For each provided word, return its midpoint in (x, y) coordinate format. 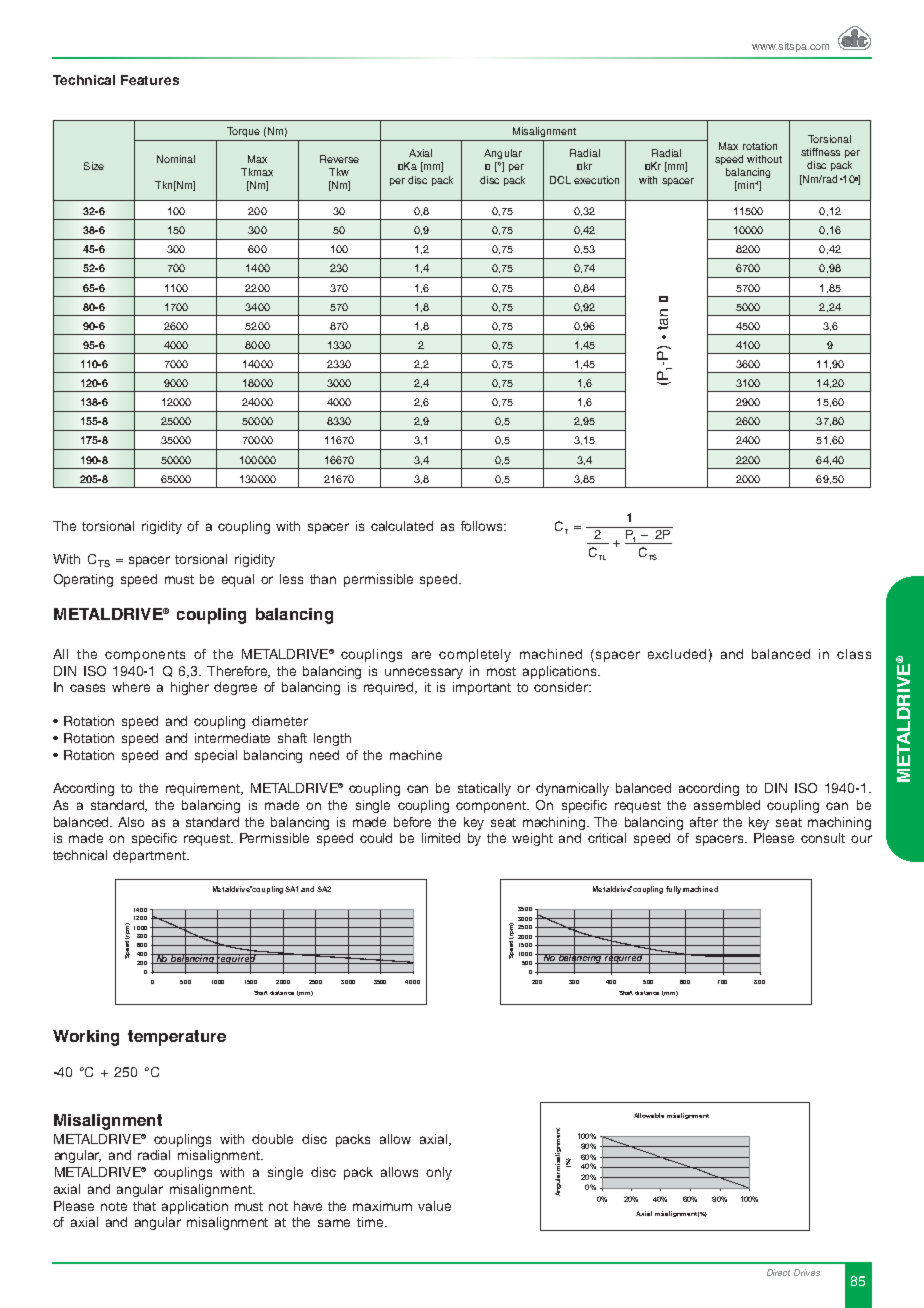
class (854, 654)
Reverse (339, 159)
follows (483, 526)
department (150, 856)
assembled (727, 805)
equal (238, 580)
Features (150, 80)
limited (441, 838)
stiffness (820, 152)
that (144, 1206)
